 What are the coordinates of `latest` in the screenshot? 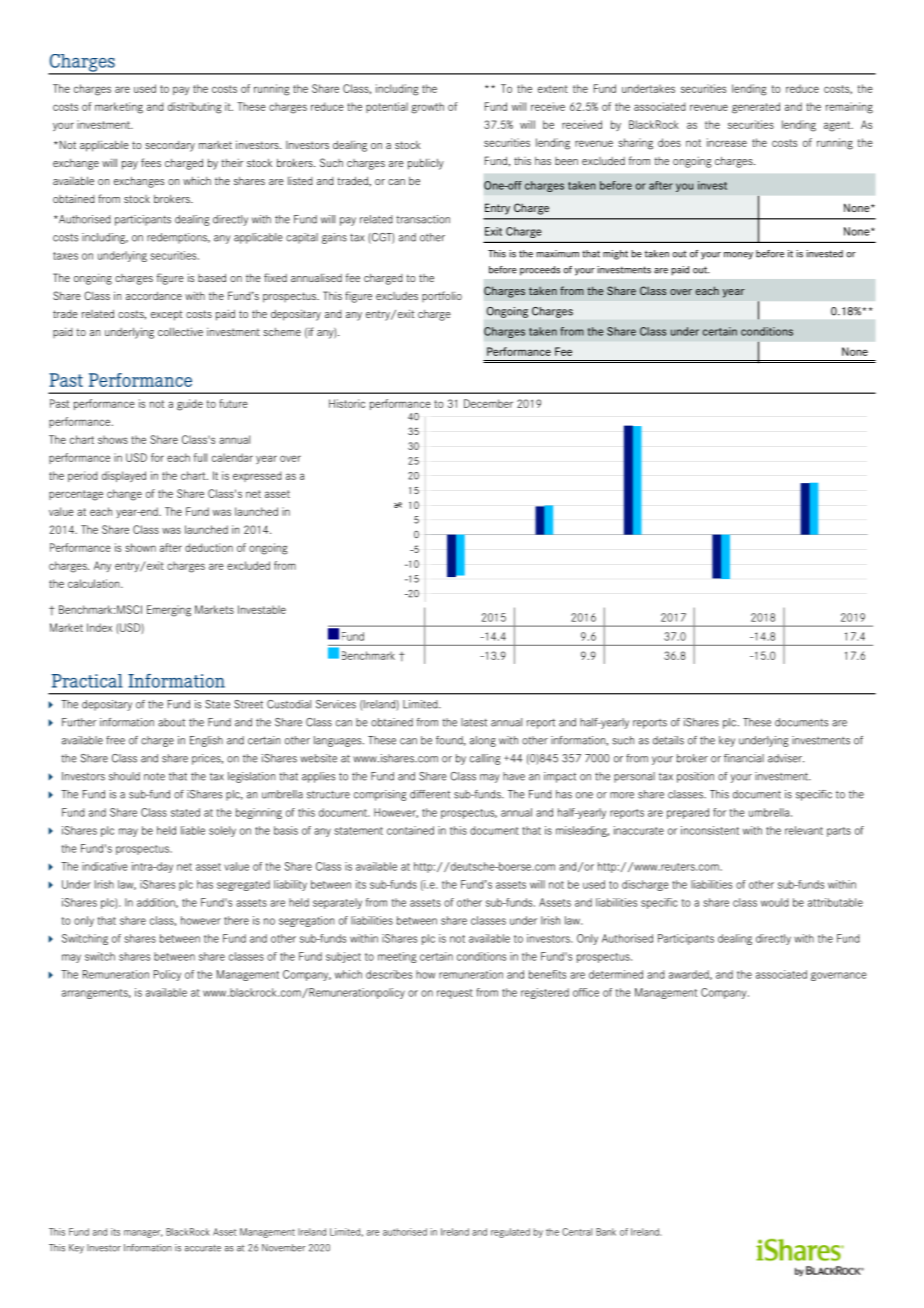 It's located at (474, 722).
